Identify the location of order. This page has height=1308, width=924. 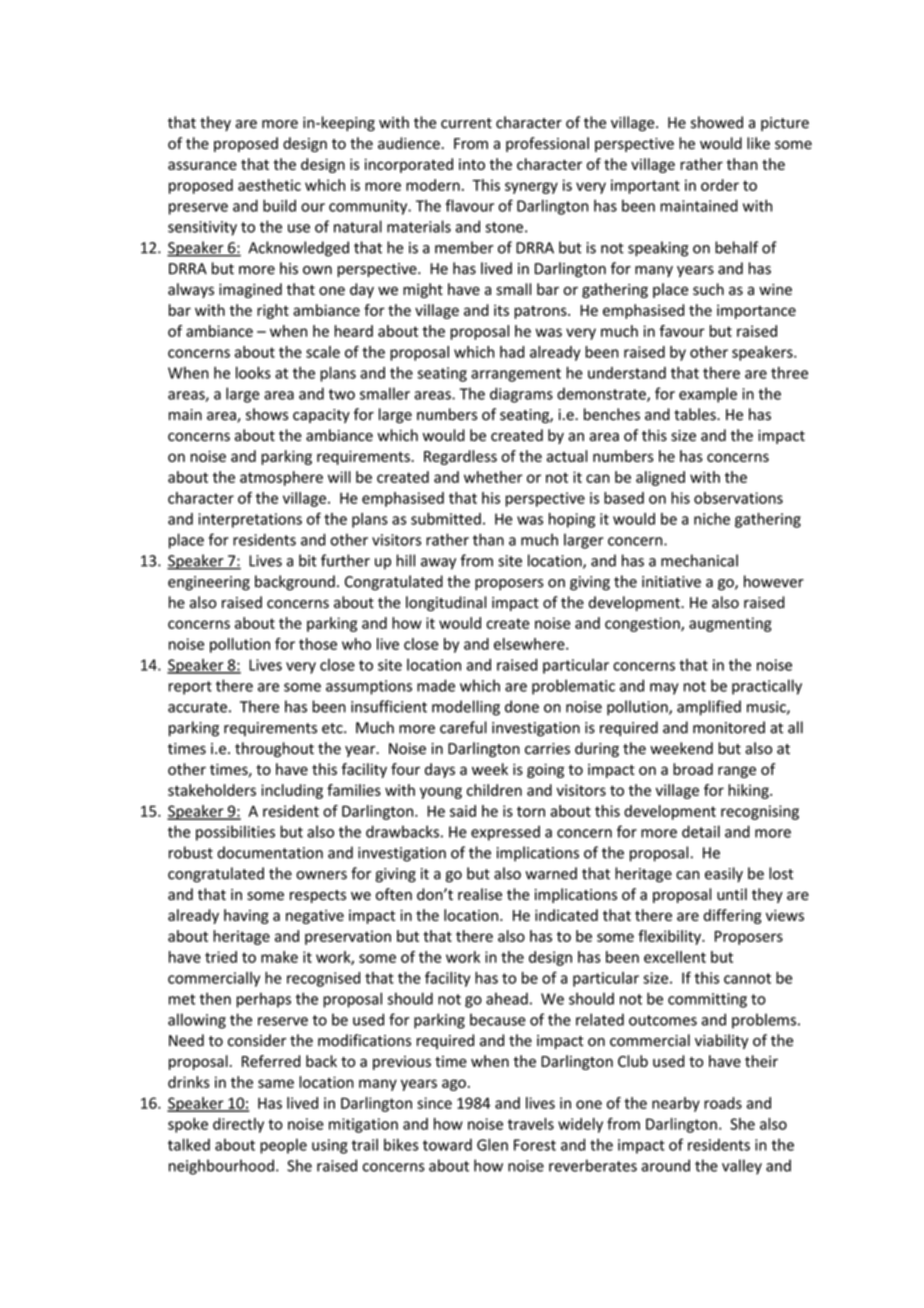
(720, 185).
